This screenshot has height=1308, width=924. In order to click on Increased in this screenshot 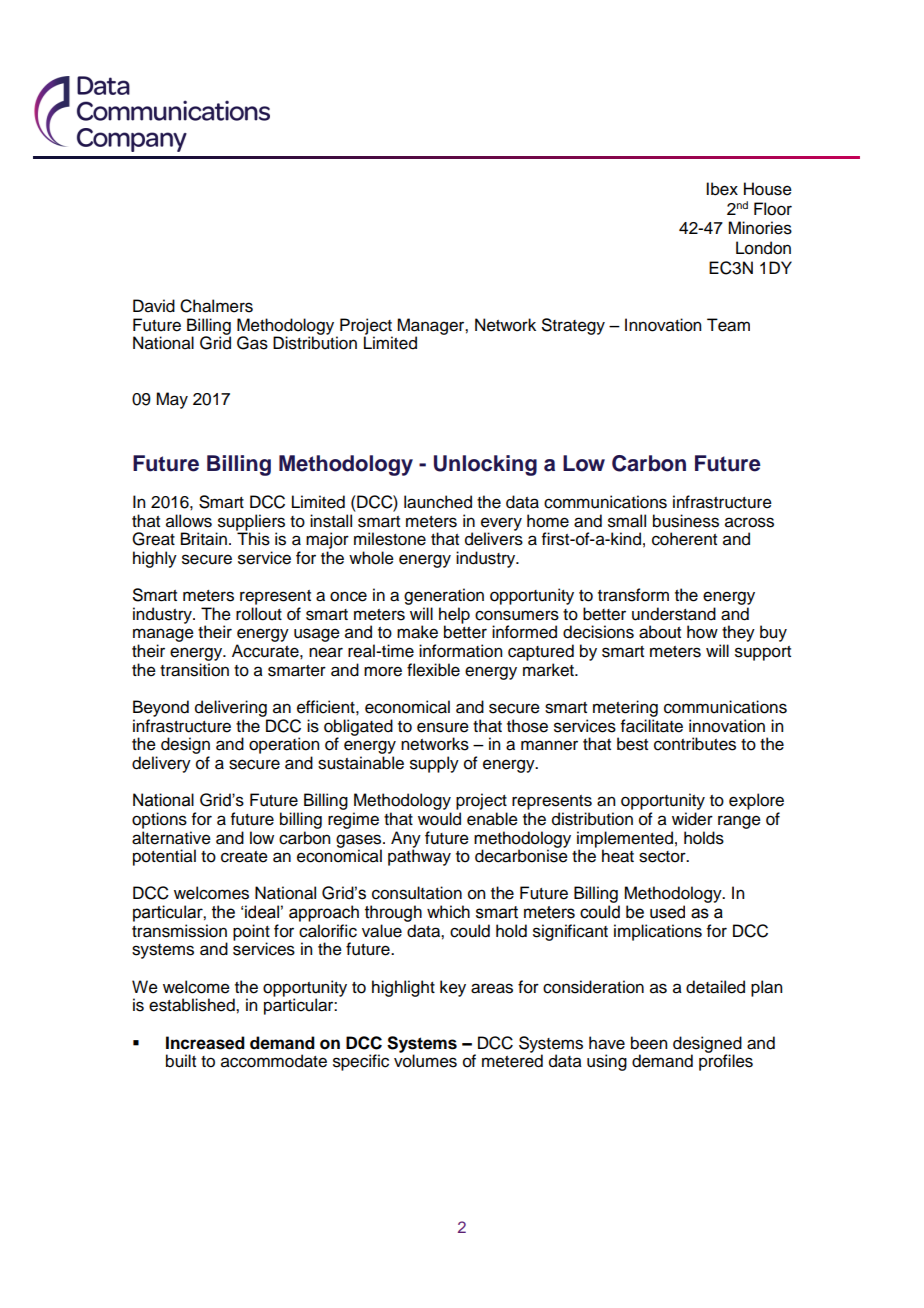, I will do `click(205, 1043)`.
